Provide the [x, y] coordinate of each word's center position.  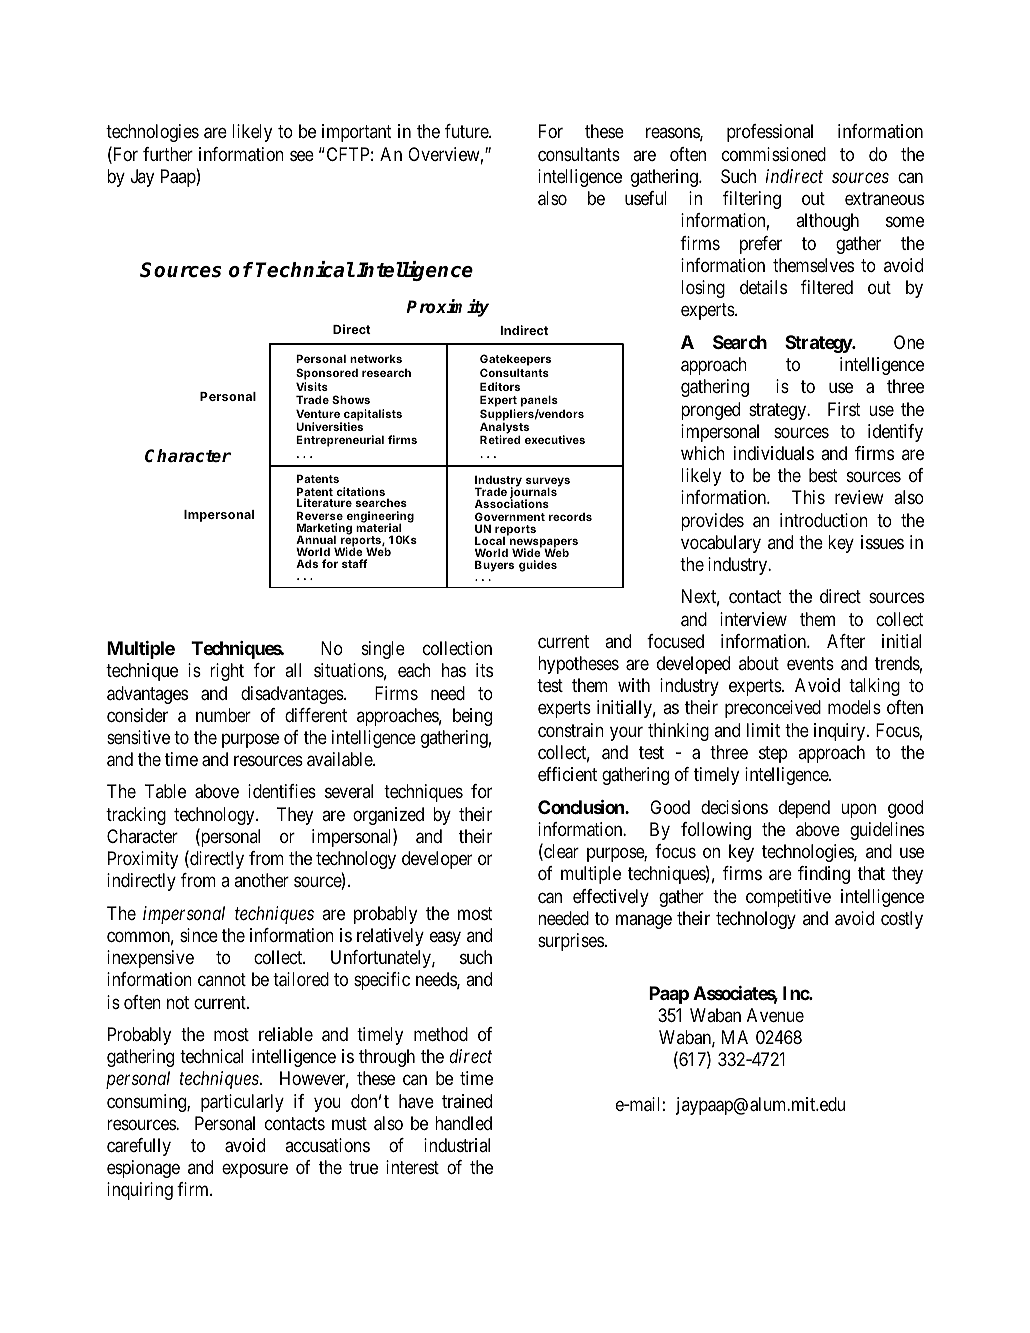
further [168, 154]
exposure [255, 1171]
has [454, 670]
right [227, 672]
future [467, 131]
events [810, 663]
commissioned [774, 154]
